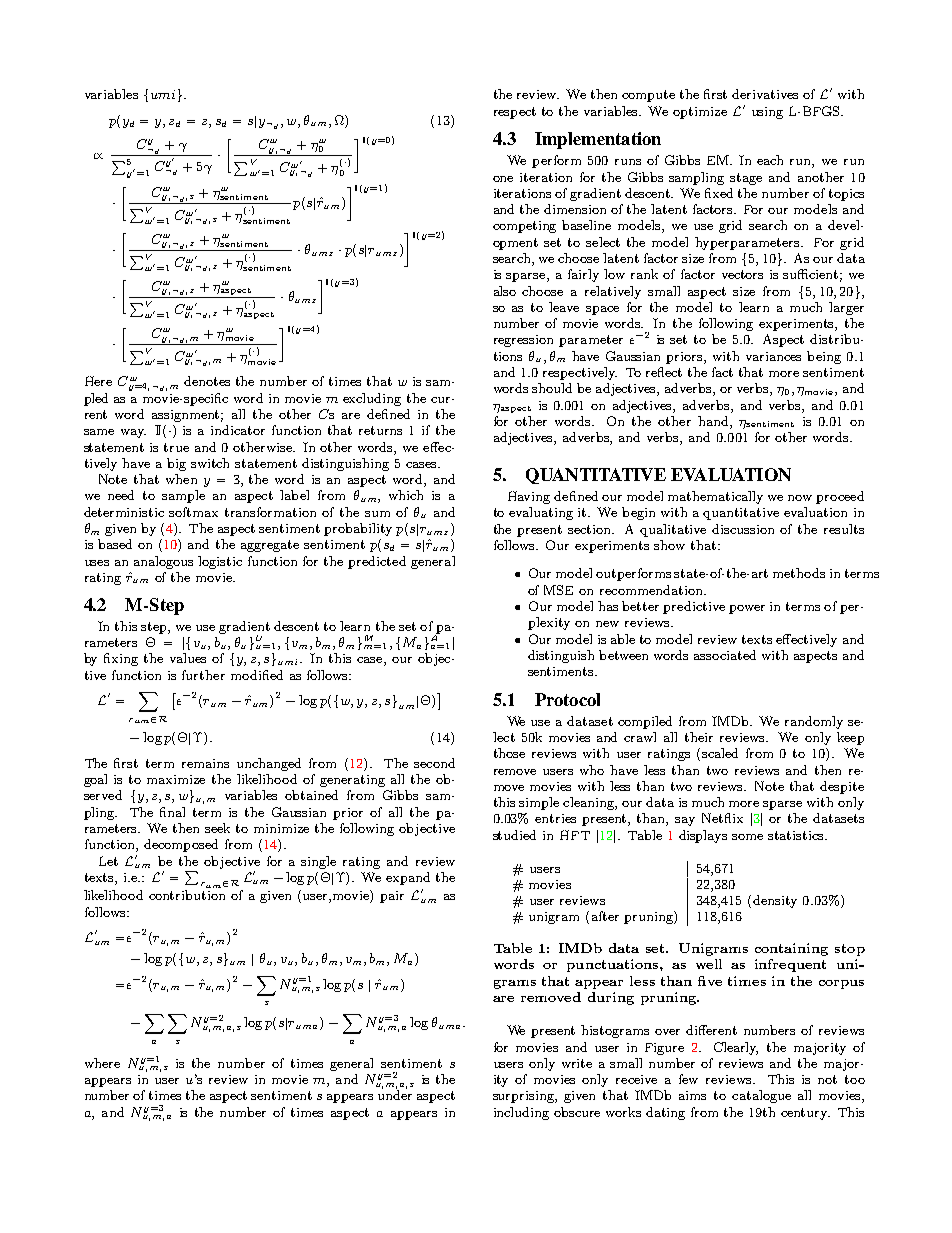  What do you see at coordinates (181, 845) in the image?
I see `decomposed` at bounding box center [181, 845].
